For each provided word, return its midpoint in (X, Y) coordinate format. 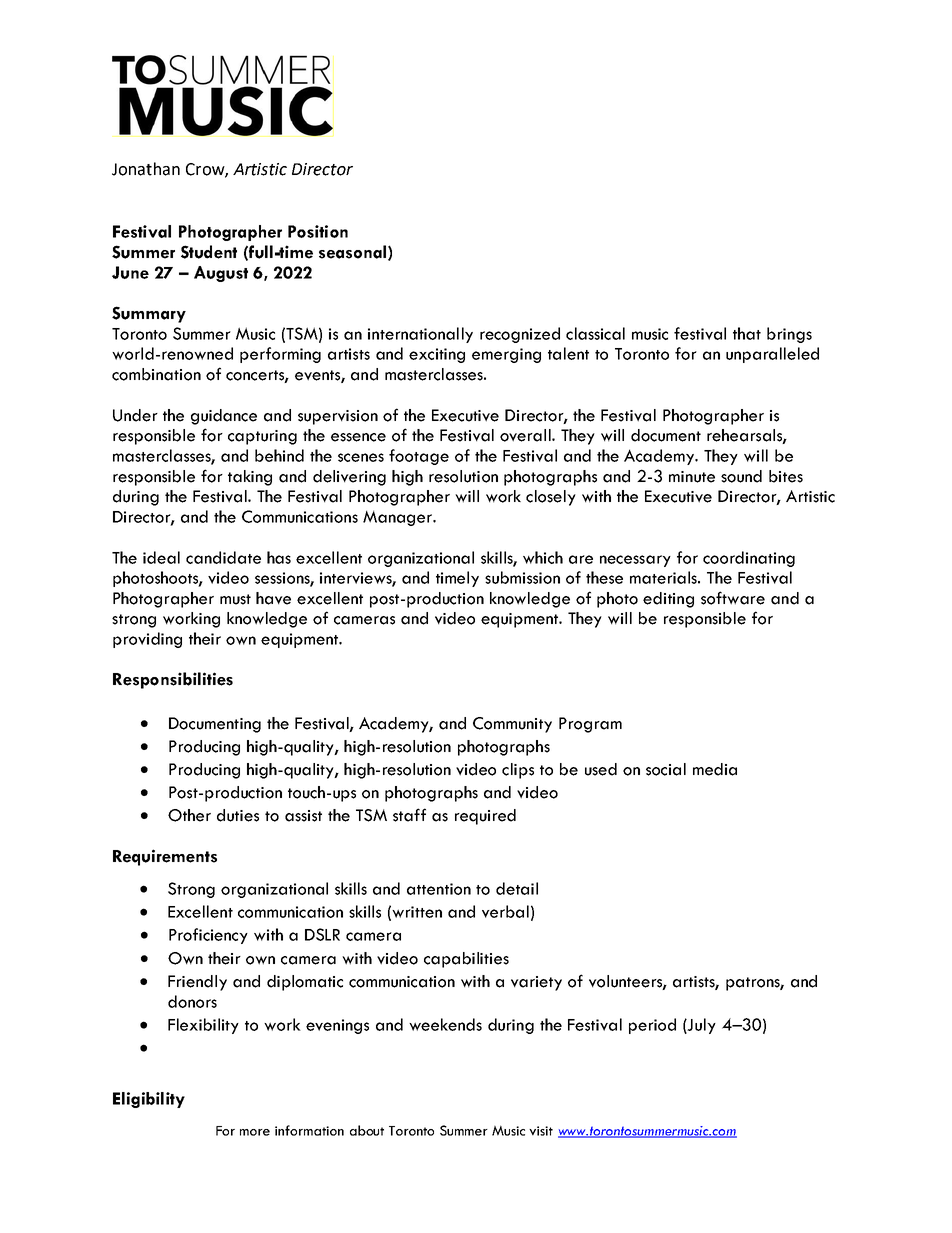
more (255, 1132)
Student (209, 252)
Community (512, 725)
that (747, 333)
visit (541, 1131)
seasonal (352, 252)
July (701, 1026)
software (733, 598)
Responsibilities (173, 680)
